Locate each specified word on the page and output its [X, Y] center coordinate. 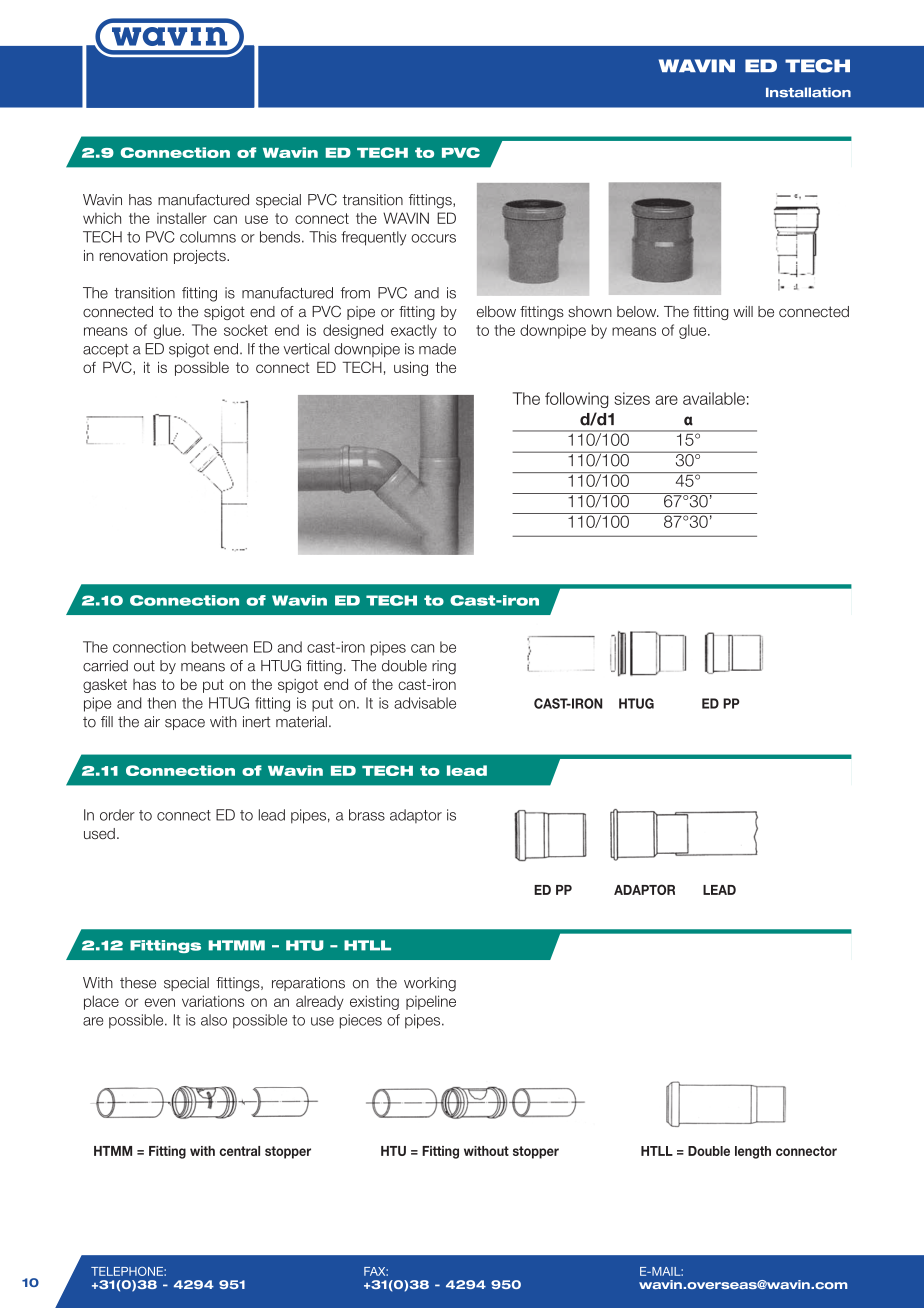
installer [182, 218]
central [239, 1151]
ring [444, 667]
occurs [433, 238]
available [714, 398]
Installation [808, 92]
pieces [361, 1021]
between [220, 647]
